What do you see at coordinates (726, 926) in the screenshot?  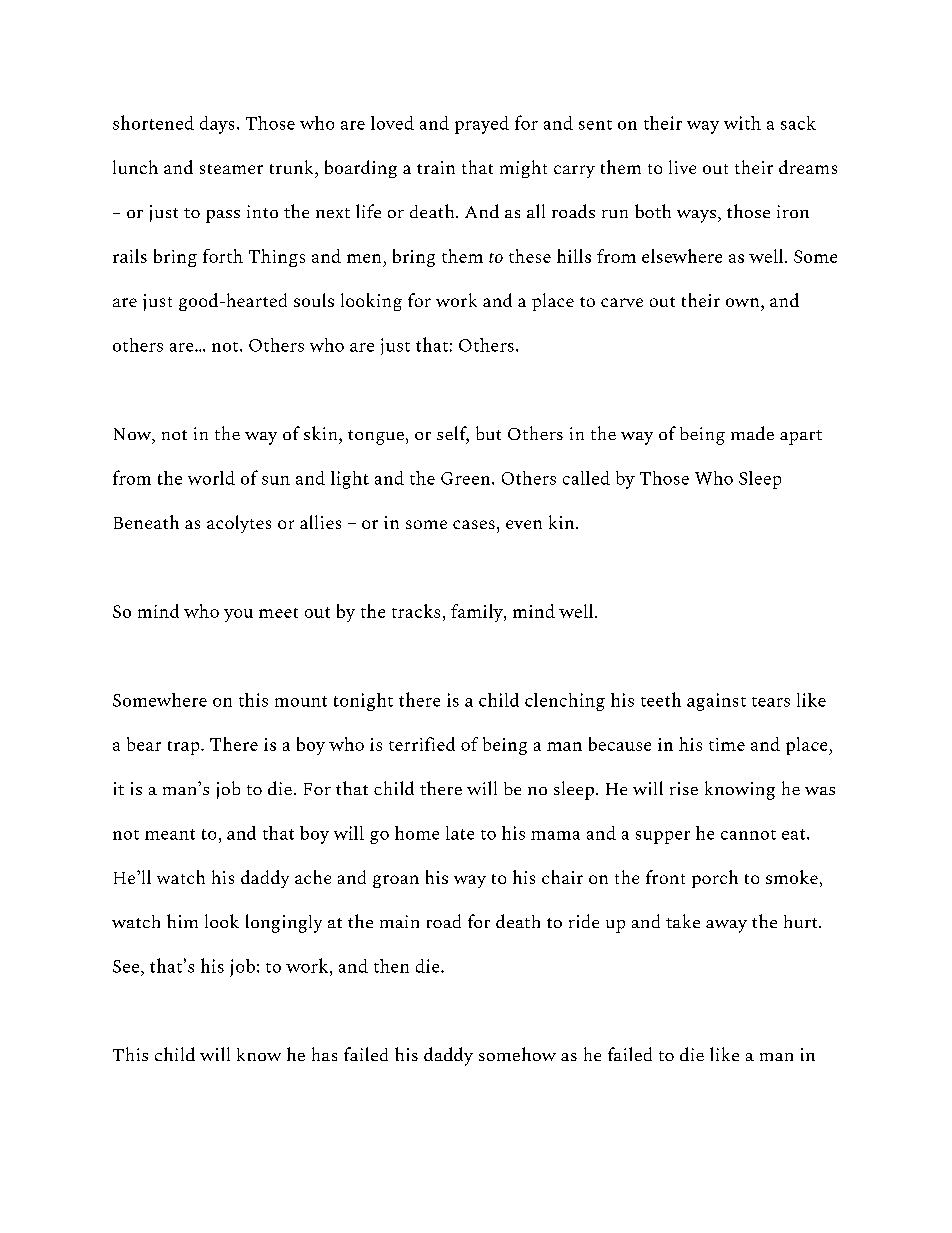 I see `away` at bounding box center [726, 926].
